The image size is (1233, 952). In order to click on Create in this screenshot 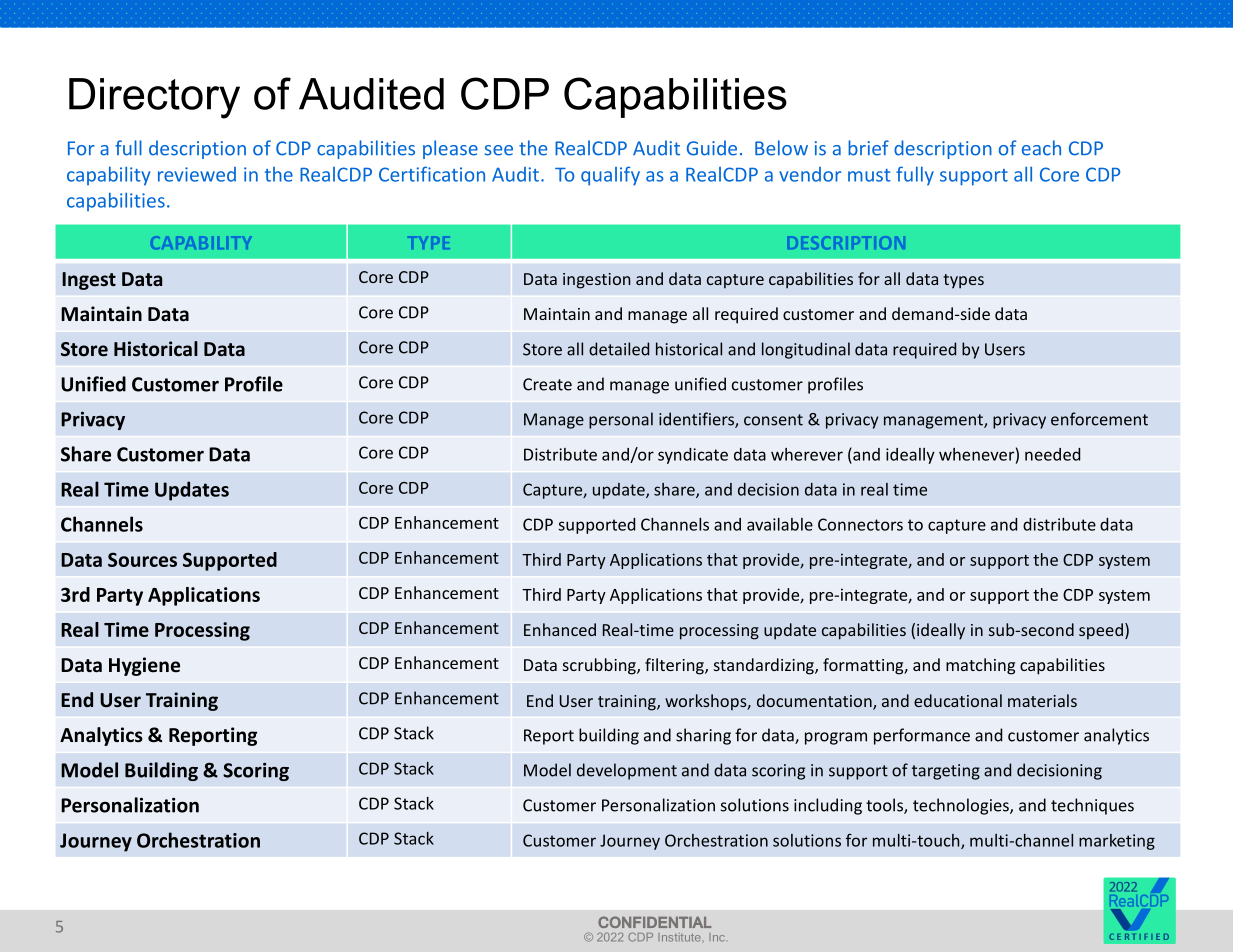, I will do `click(547, 384)`.
